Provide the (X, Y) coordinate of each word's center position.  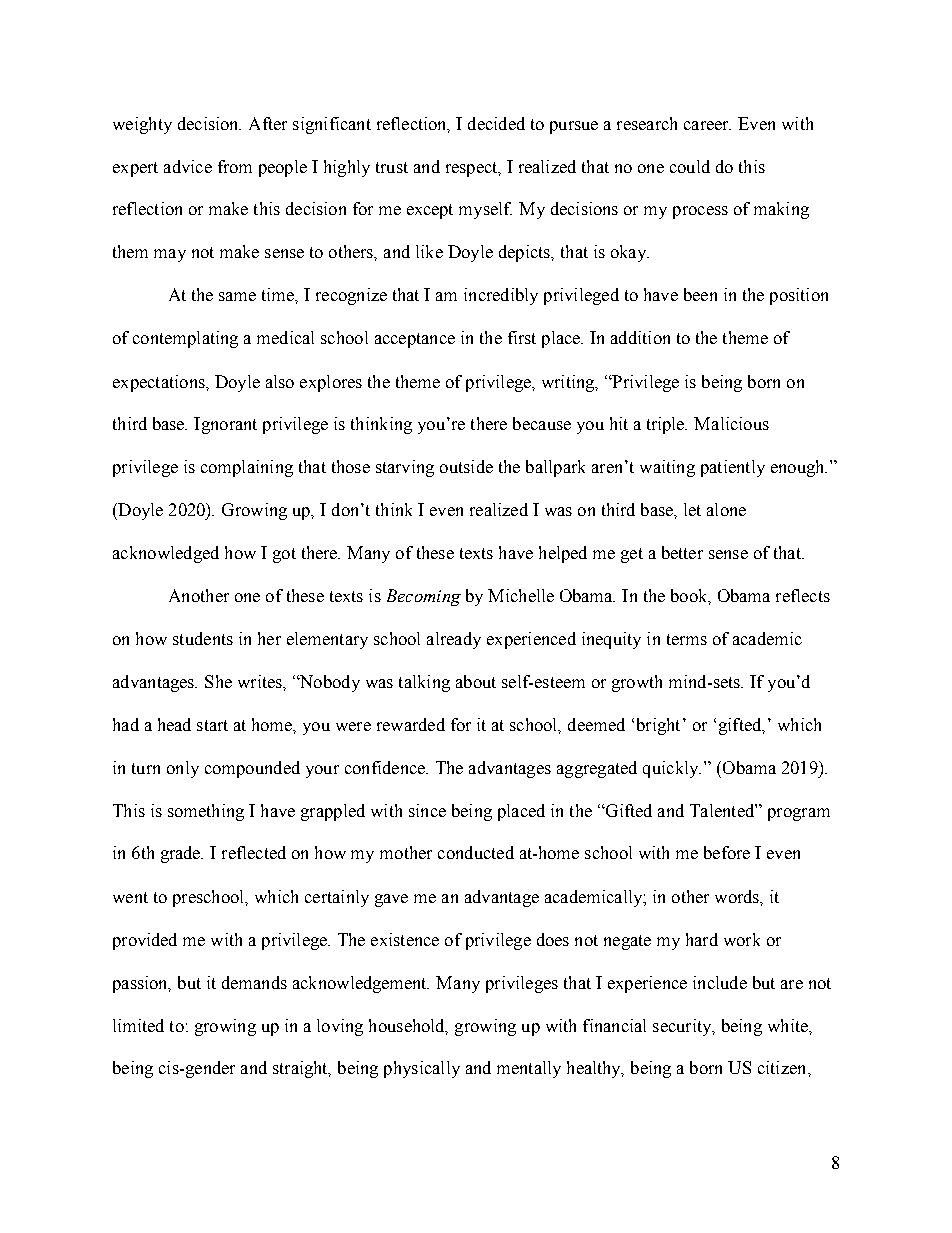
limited (138, 1025)
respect (473, 169)
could (690, 166)
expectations (160, 383)
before (727, 852)
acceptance (415, 340)
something (206, 812)
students (203, 638)
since (427, 810)
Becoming (424, 597)
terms (687, 639)
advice (188, 166)
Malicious (731, 423)
